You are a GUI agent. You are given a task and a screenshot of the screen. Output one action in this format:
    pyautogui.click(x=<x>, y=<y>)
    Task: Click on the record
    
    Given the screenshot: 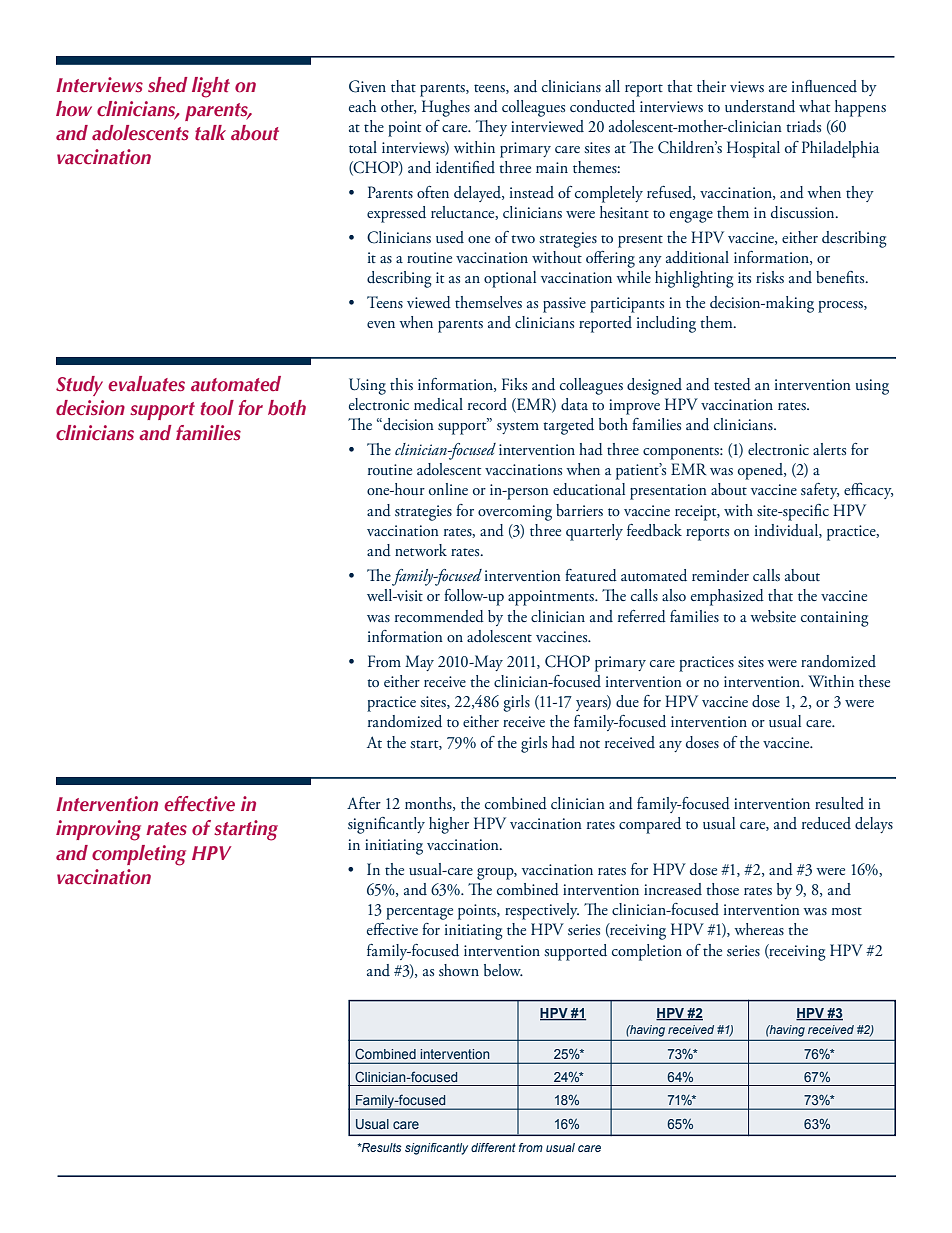 What is the action you would take?
    pyautogui.click(x=487, y=404)
